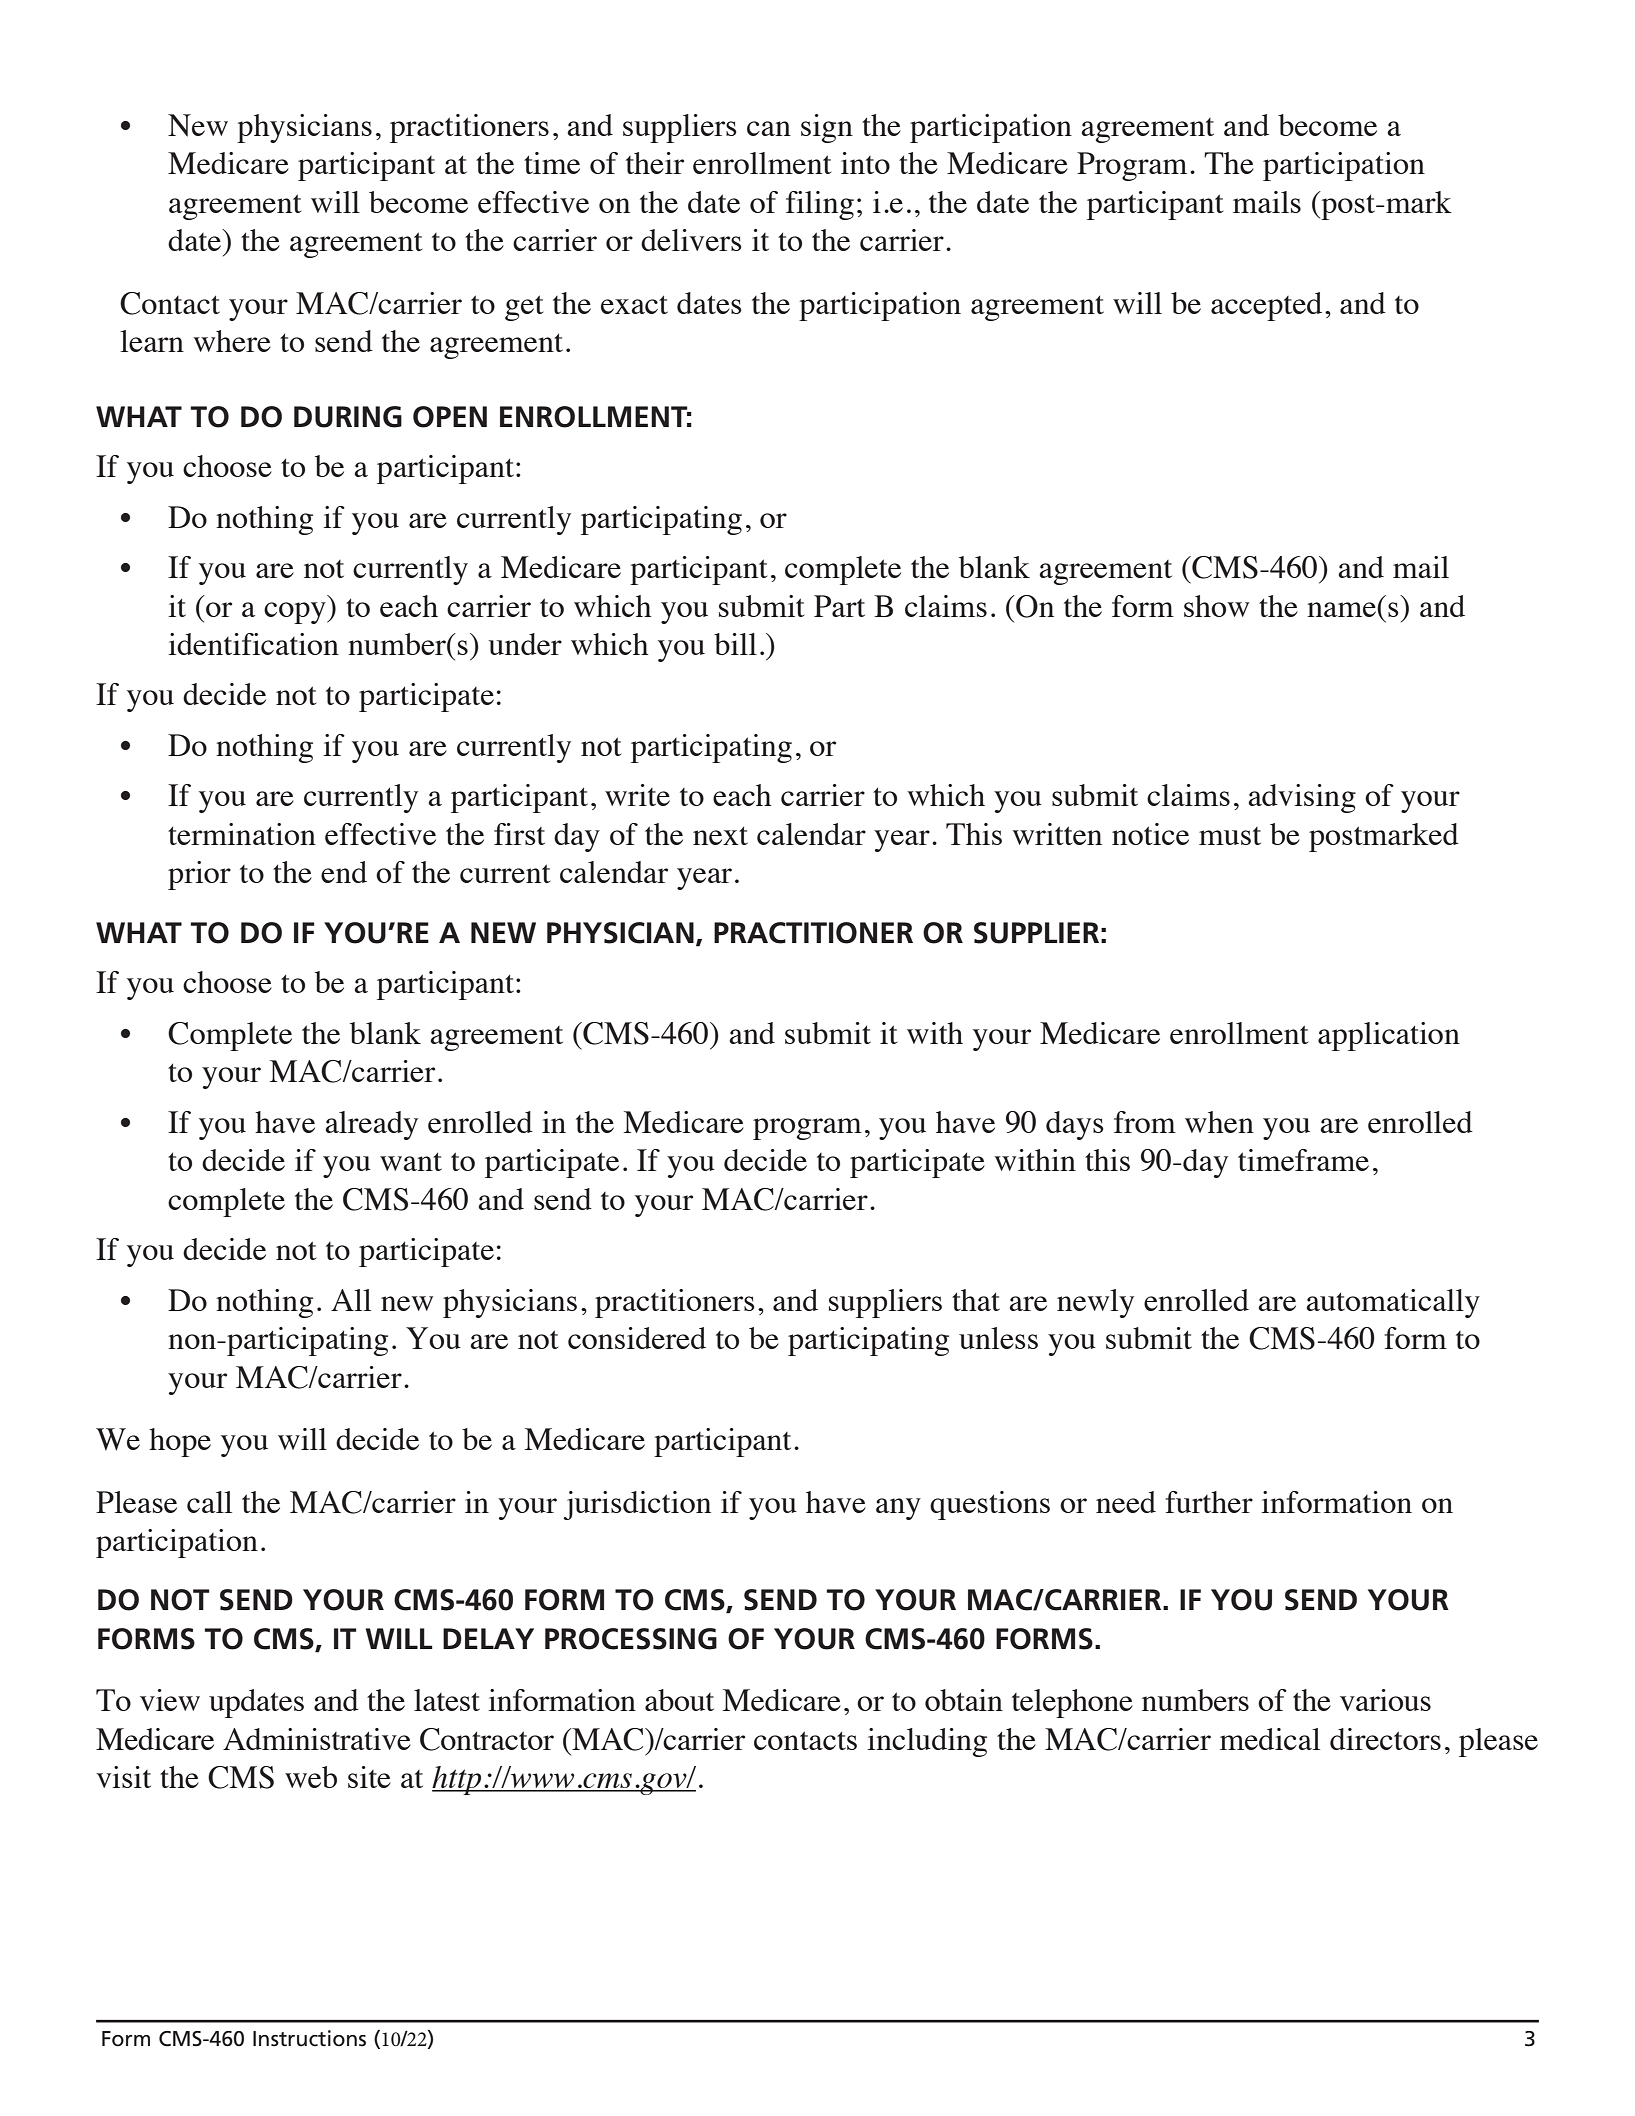 The image size is (1635, 2116). Describe the element at coordinates (180, 1442) in the image. I see `hope` at that location.
